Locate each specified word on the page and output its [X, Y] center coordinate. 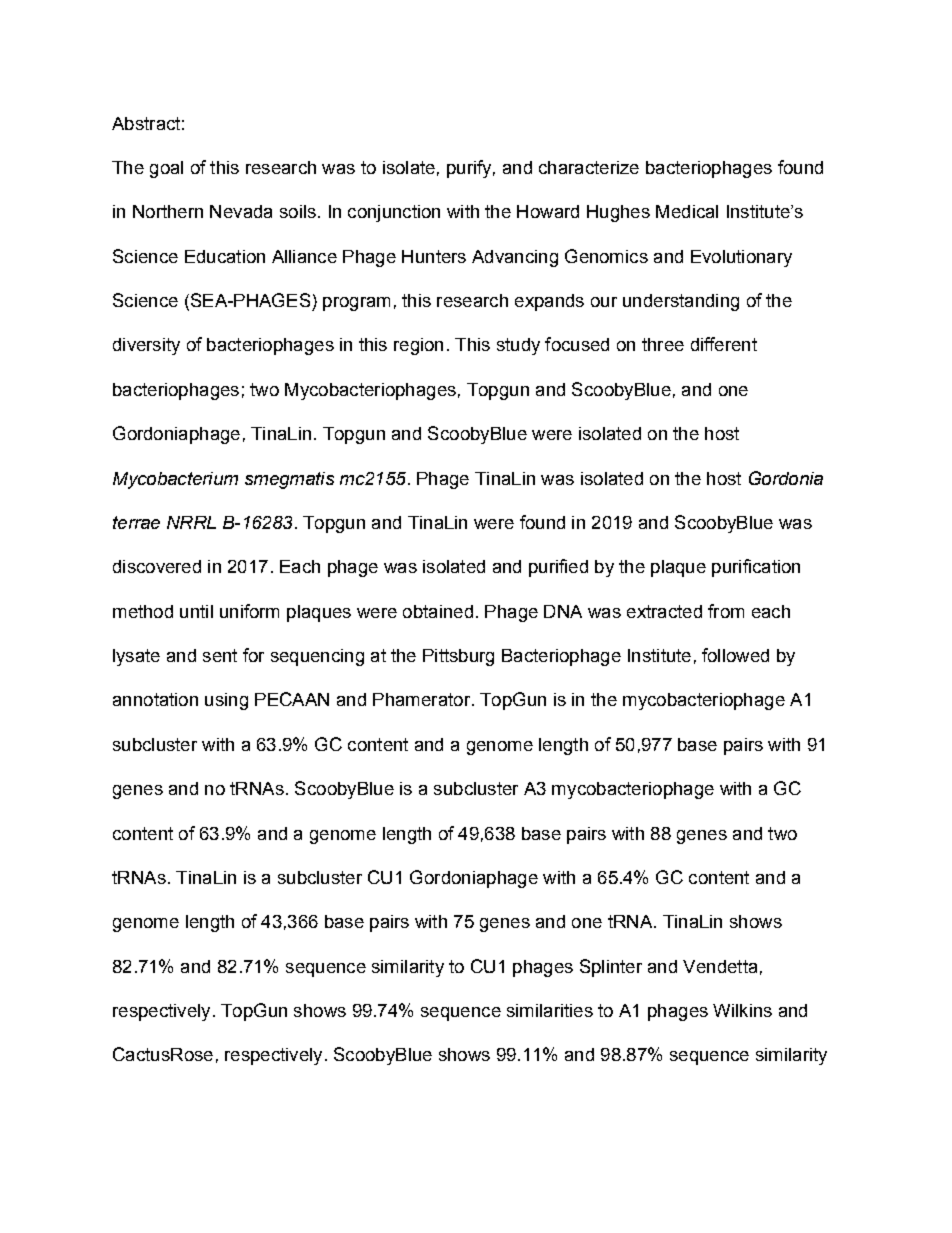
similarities [550, 1010]
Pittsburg [458, 657]
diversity [146, 346]
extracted [664, 611]
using [226, 701]
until [196, 611]
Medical [687, 211]
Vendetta [720, 966]
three [663, 344]
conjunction [394, 213]
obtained [438, 611]
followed [735, 655]
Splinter [611, 968]
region [418, 346]
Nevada [241, 211]
